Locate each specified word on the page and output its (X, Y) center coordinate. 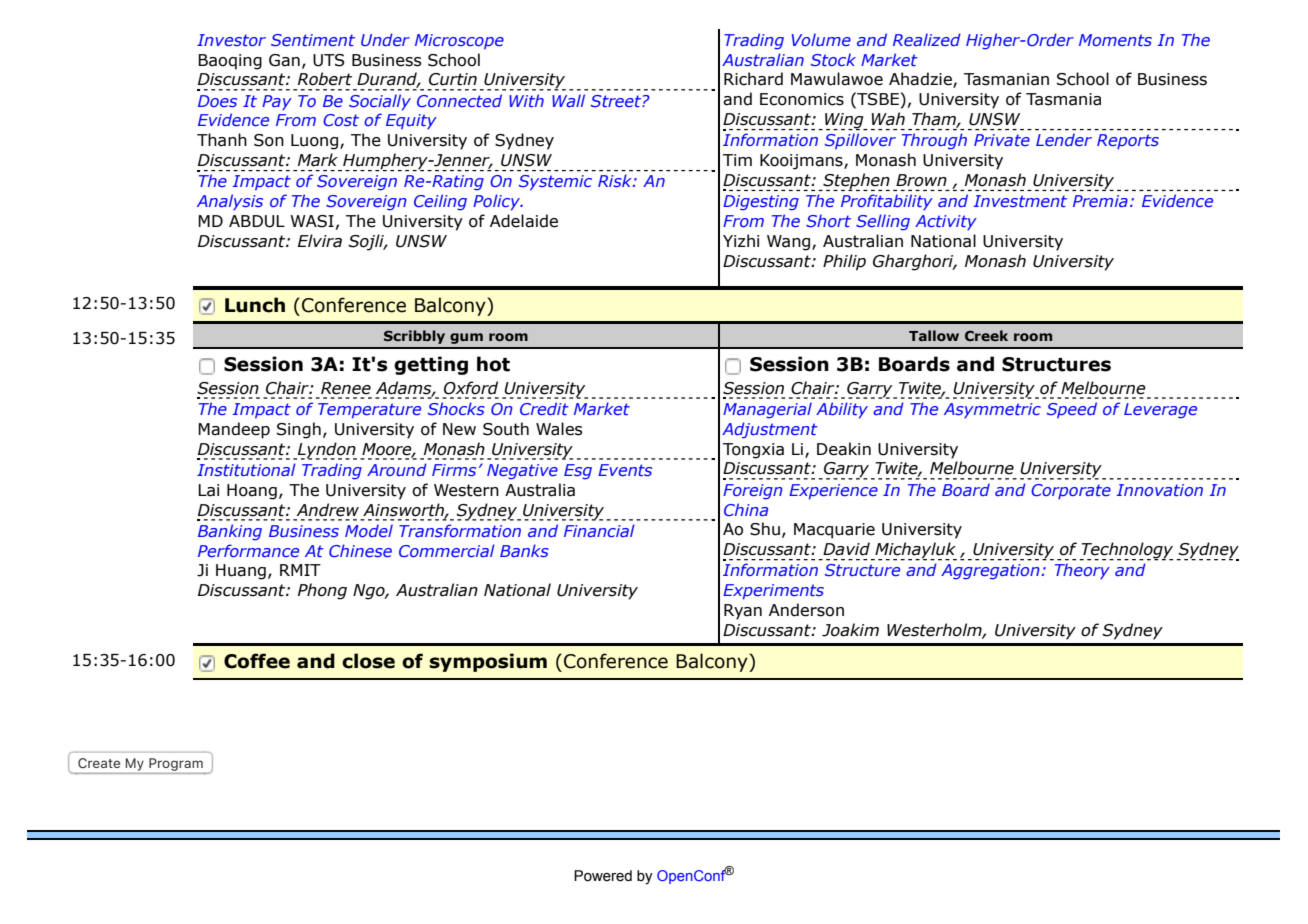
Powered (603, 876)
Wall (568, 100)
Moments (1115, 40)
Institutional (246, 469)
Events (625, 470)
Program (176, 764)
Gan (284, 60)
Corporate (1071, 491)
